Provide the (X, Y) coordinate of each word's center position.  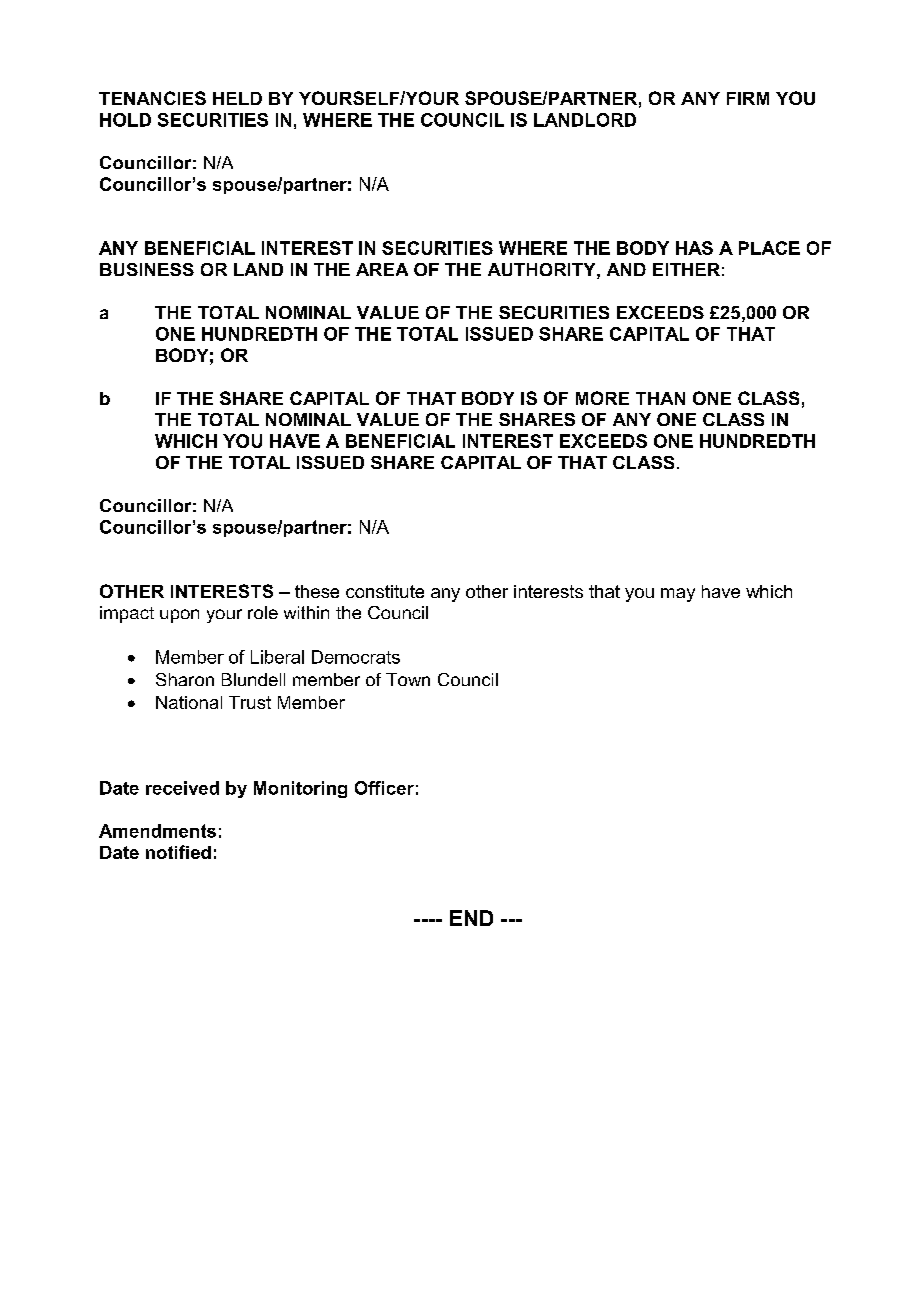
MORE (602, 398)
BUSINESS (147, 269)
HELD (237, 98)
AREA (382, 269)
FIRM (748, 98)
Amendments (157, 831)
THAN (660, 398)
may (678, 595)
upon (179, 616)
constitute (385, 591)
